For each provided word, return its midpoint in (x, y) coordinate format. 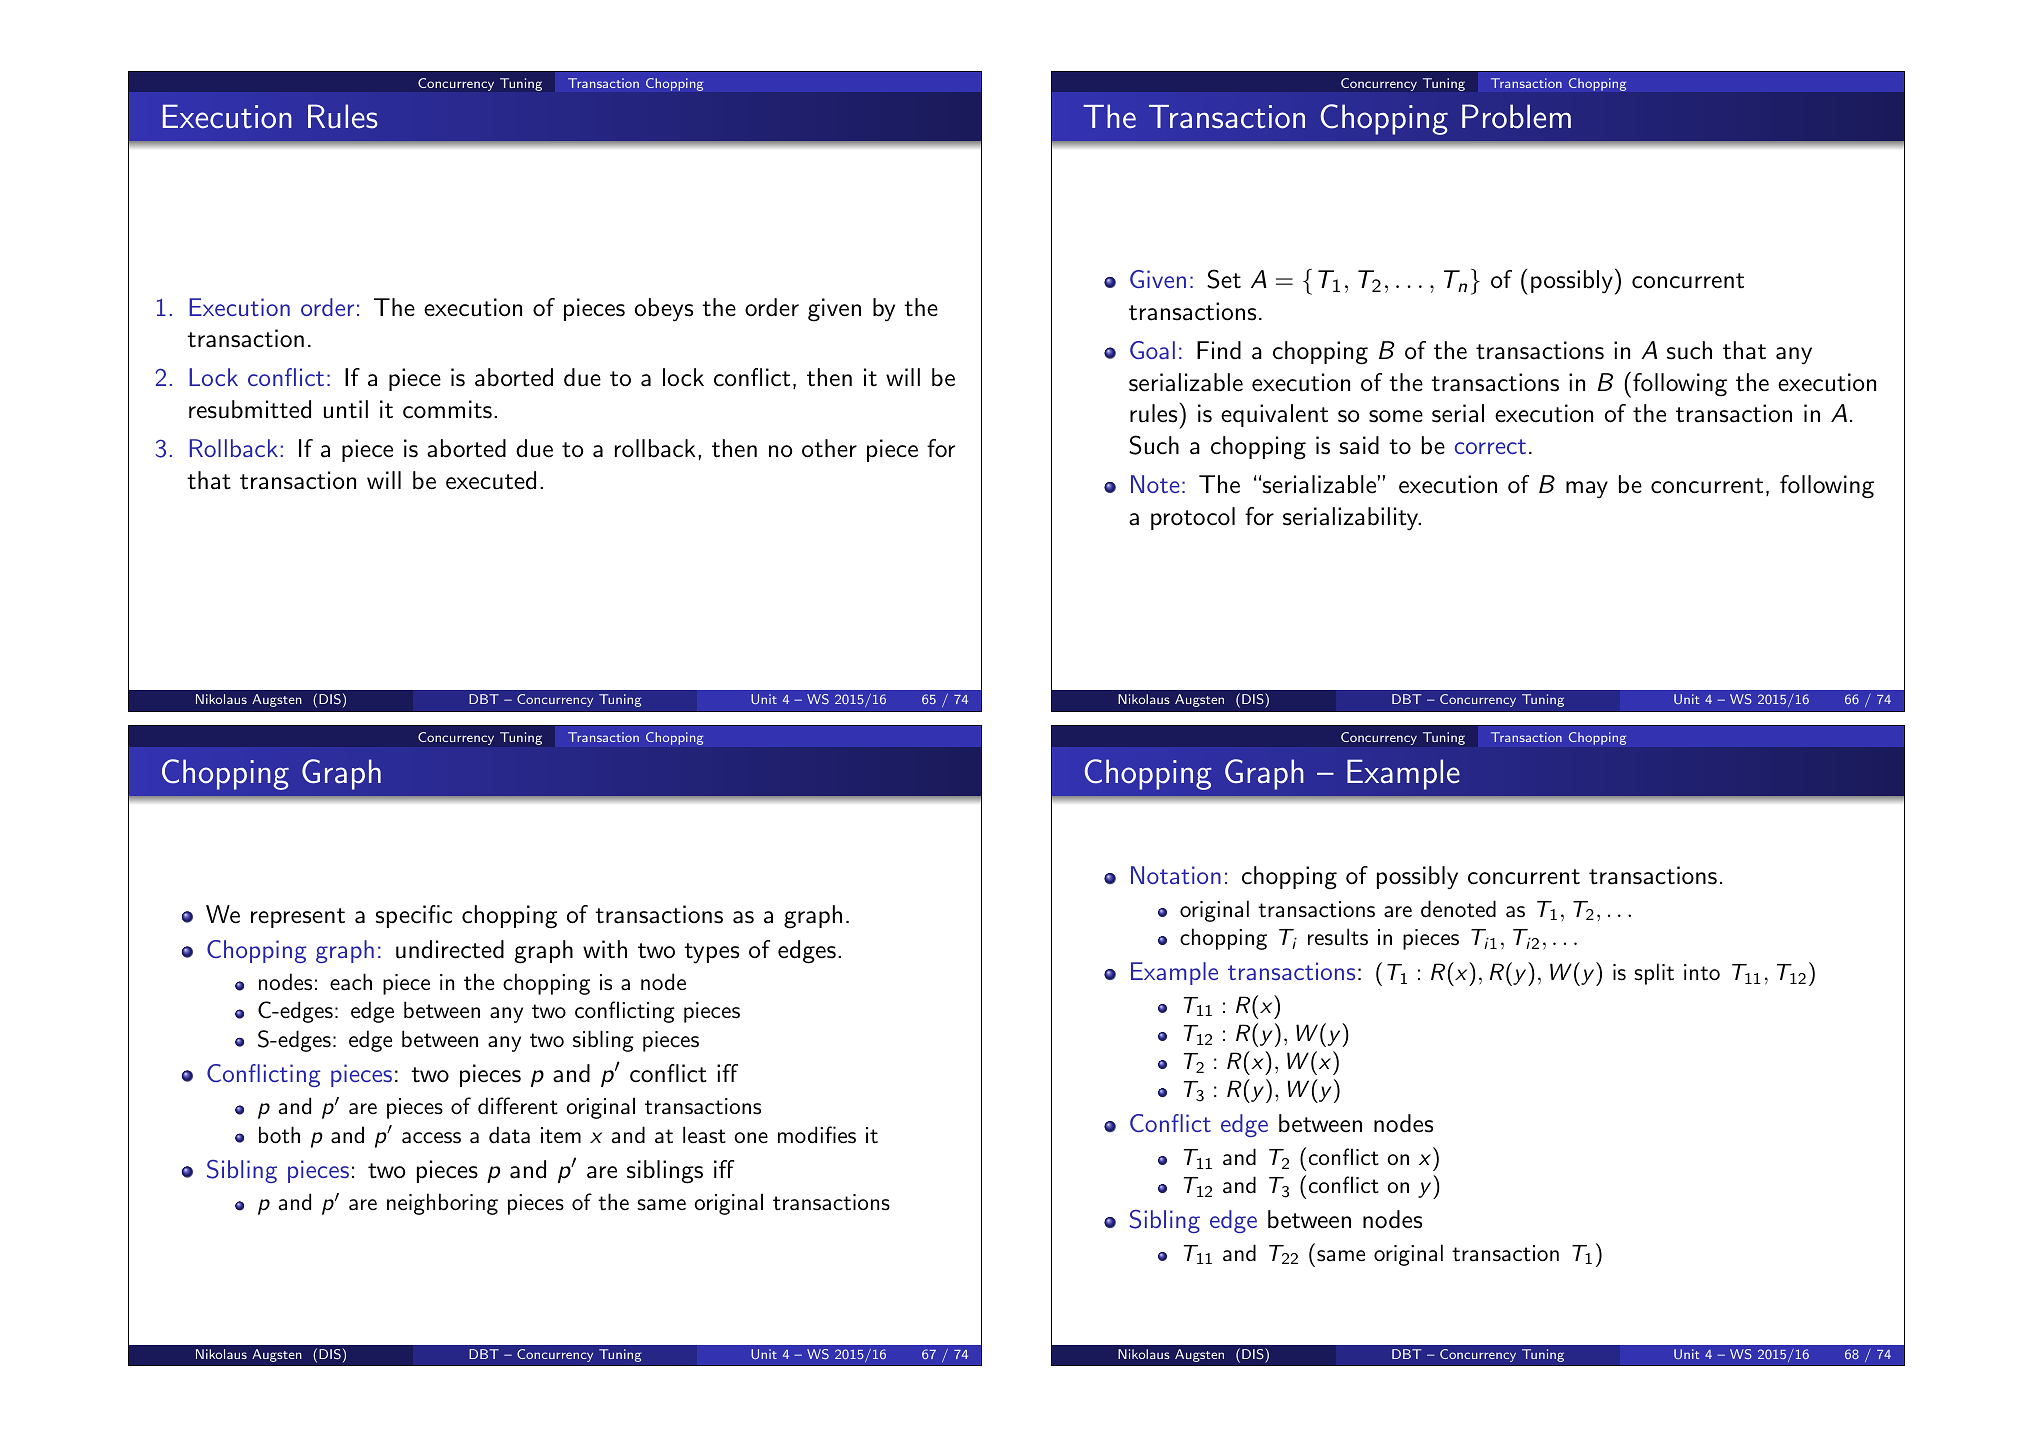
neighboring (442, 1204)
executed (491, 480)
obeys (664, 310)
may (1587, 490)
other (829, 448)
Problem (1516, 116)
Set (1224, 279)
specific (414, 916)
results (1338, 937)
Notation (1176, 875)
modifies (817, 1135)
